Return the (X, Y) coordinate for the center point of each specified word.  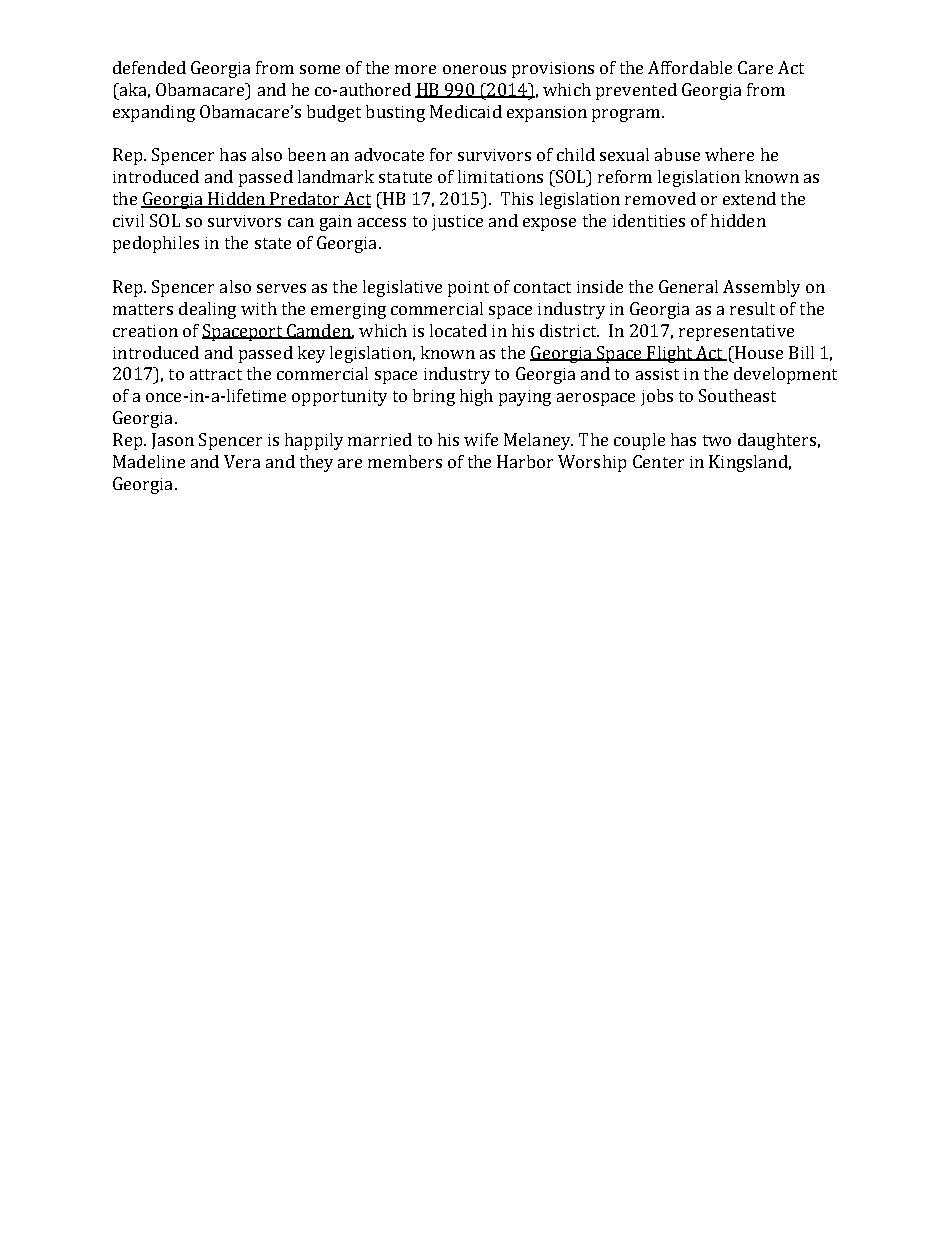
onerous (474, 69)
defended (149, 67)
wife (481, 439)
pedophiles (156, 244)
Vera (242, 461)
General (688, 286)
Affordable (690, 67)
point (468, 289)
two (717, 440)
